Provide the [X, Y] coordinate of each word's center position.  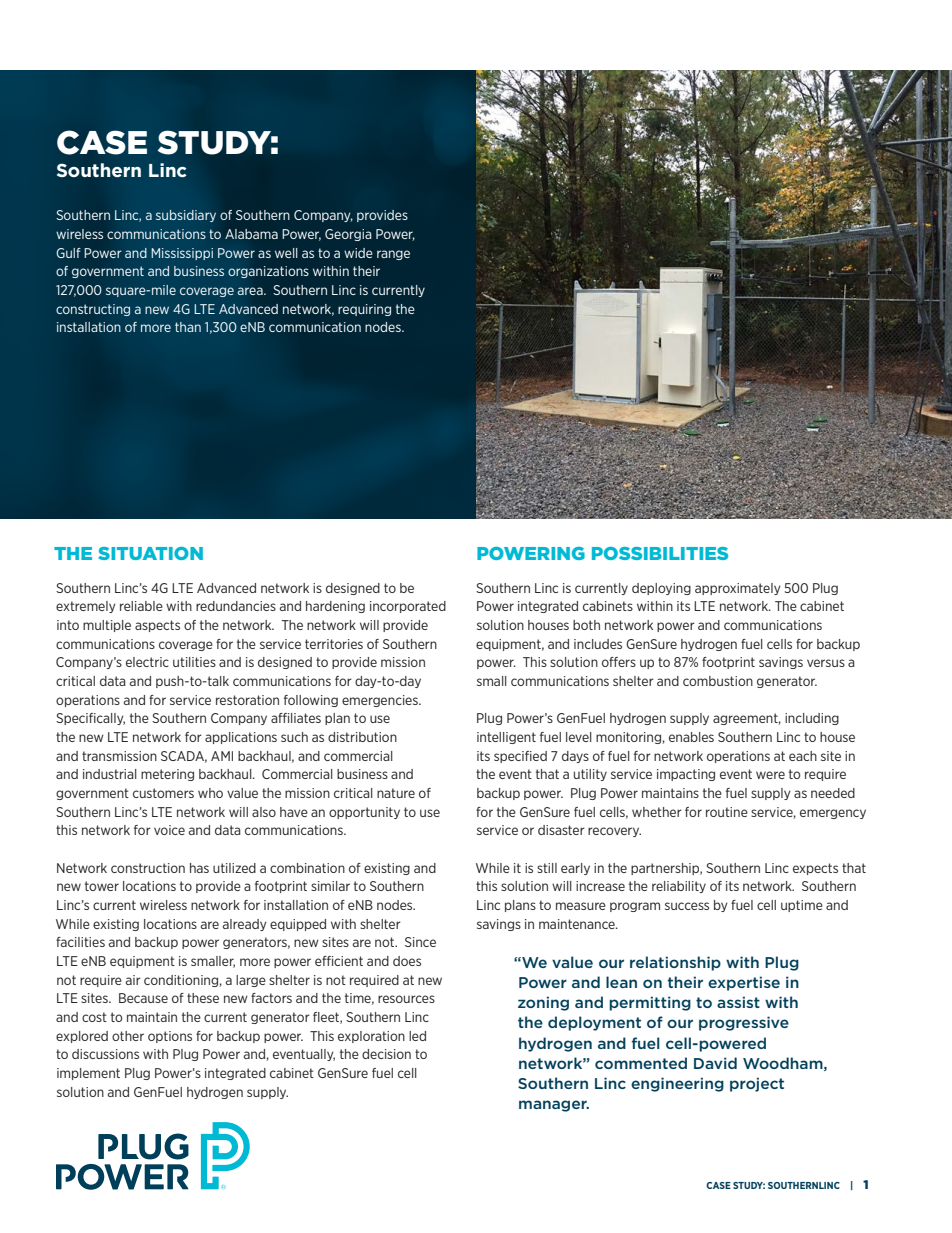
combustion [718, 681]
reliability [679, 887]
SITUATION [150, 553]
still [547, 868]
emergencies [381, 701]
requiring [364, 310]
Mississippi [182, 254]
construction [148, 868]
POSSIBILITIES [660, 553]
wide [358, 253]
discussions [105, 1054]
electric [147, 662]
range [393, 255]
